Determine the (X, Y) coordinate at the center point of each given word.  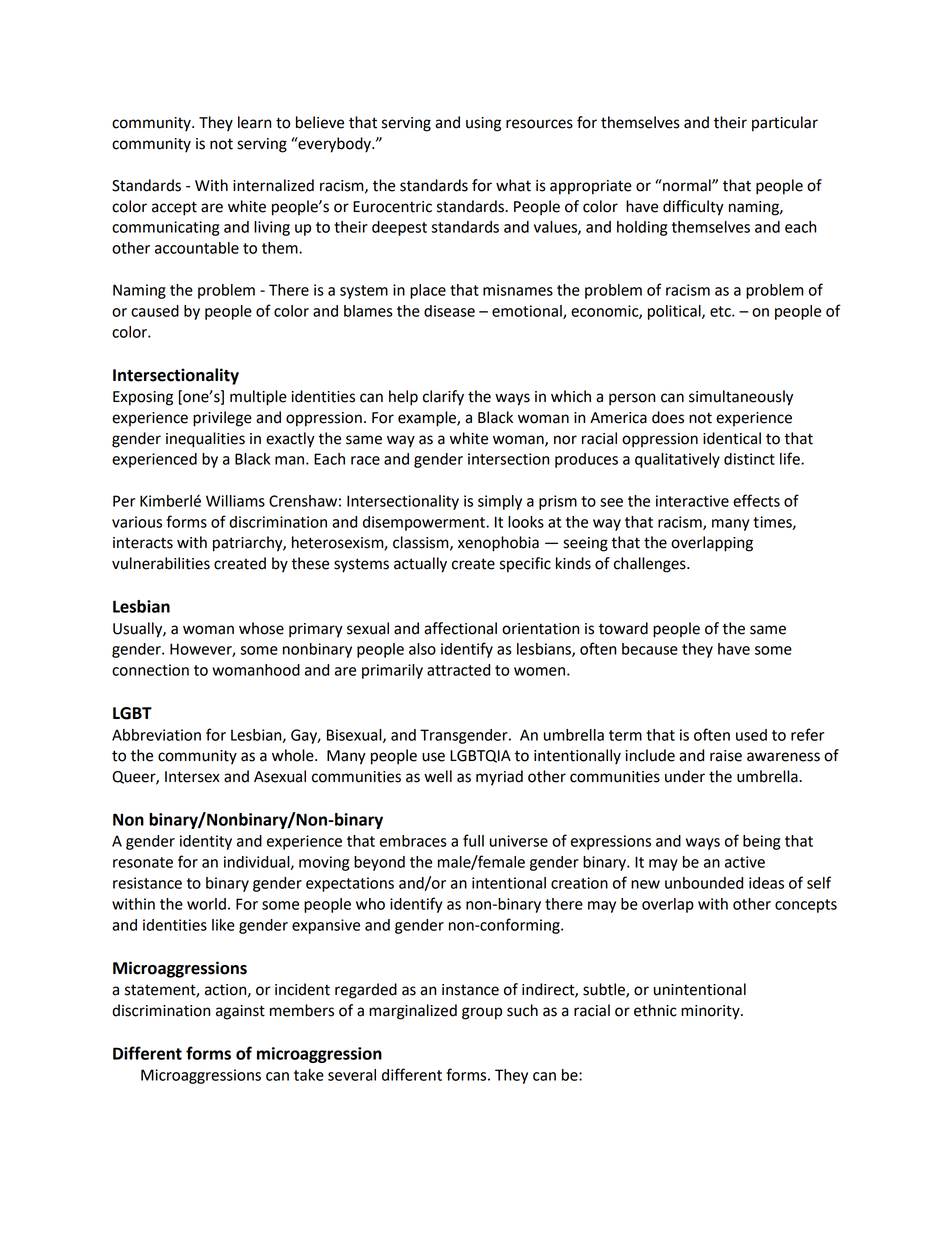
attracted (458, 670)
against (240, 1012)
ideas (766, 883)
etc (721, 311)
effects (756, 500)
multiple (258, 398)
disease (449, 311)
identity (206, 842)
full (473, 840)
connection (150, 670)
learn (254, 122)
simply (500, 502)
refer (807, 734)
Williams (235, 501)
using (483, 124)
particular (785, 124)
